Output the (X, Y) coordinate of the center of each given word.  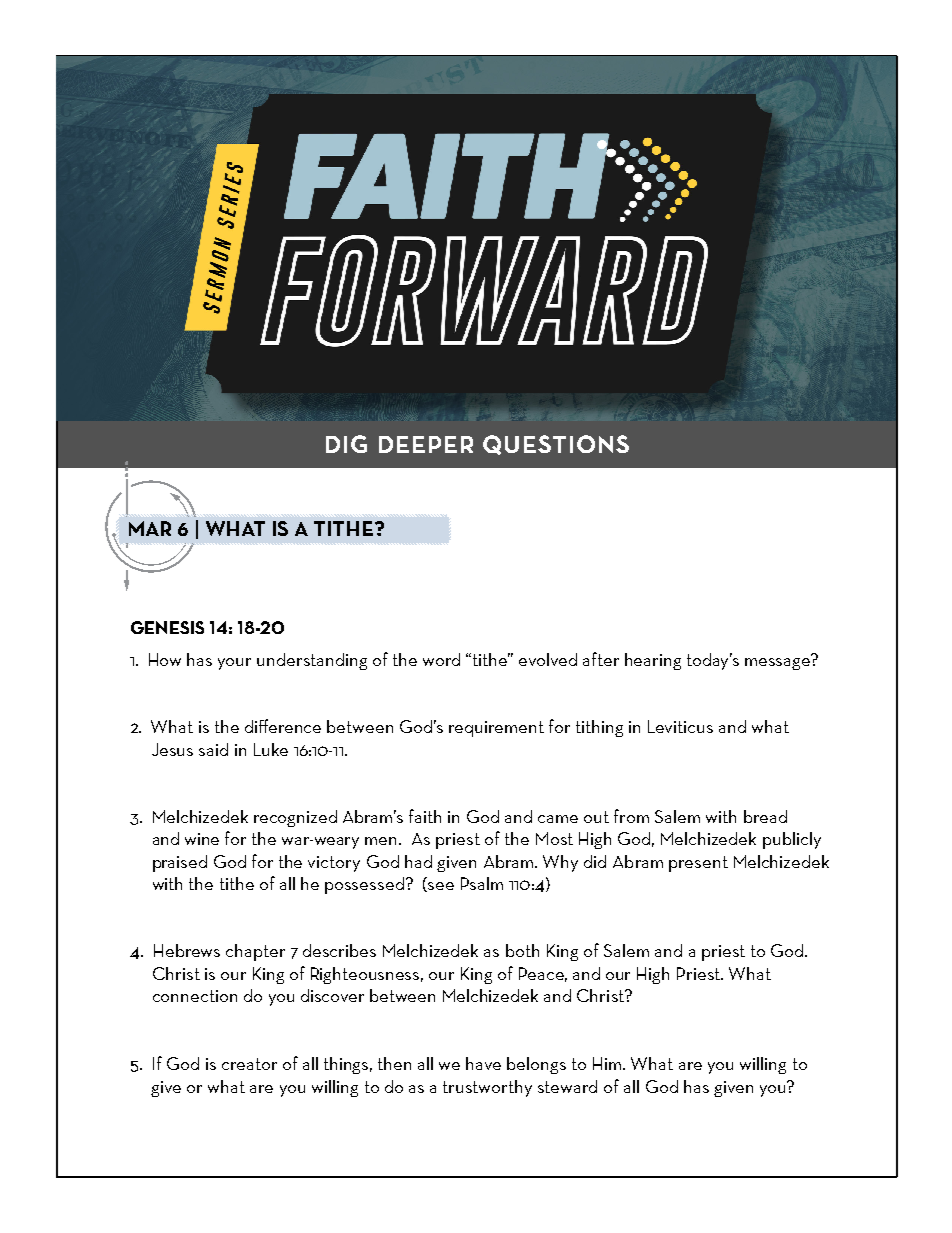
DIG (346, 444)
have (483, 1063)
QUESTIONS (556, 445)
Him (608, 1063)
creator (249, 1064)
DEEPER (426, 444)
